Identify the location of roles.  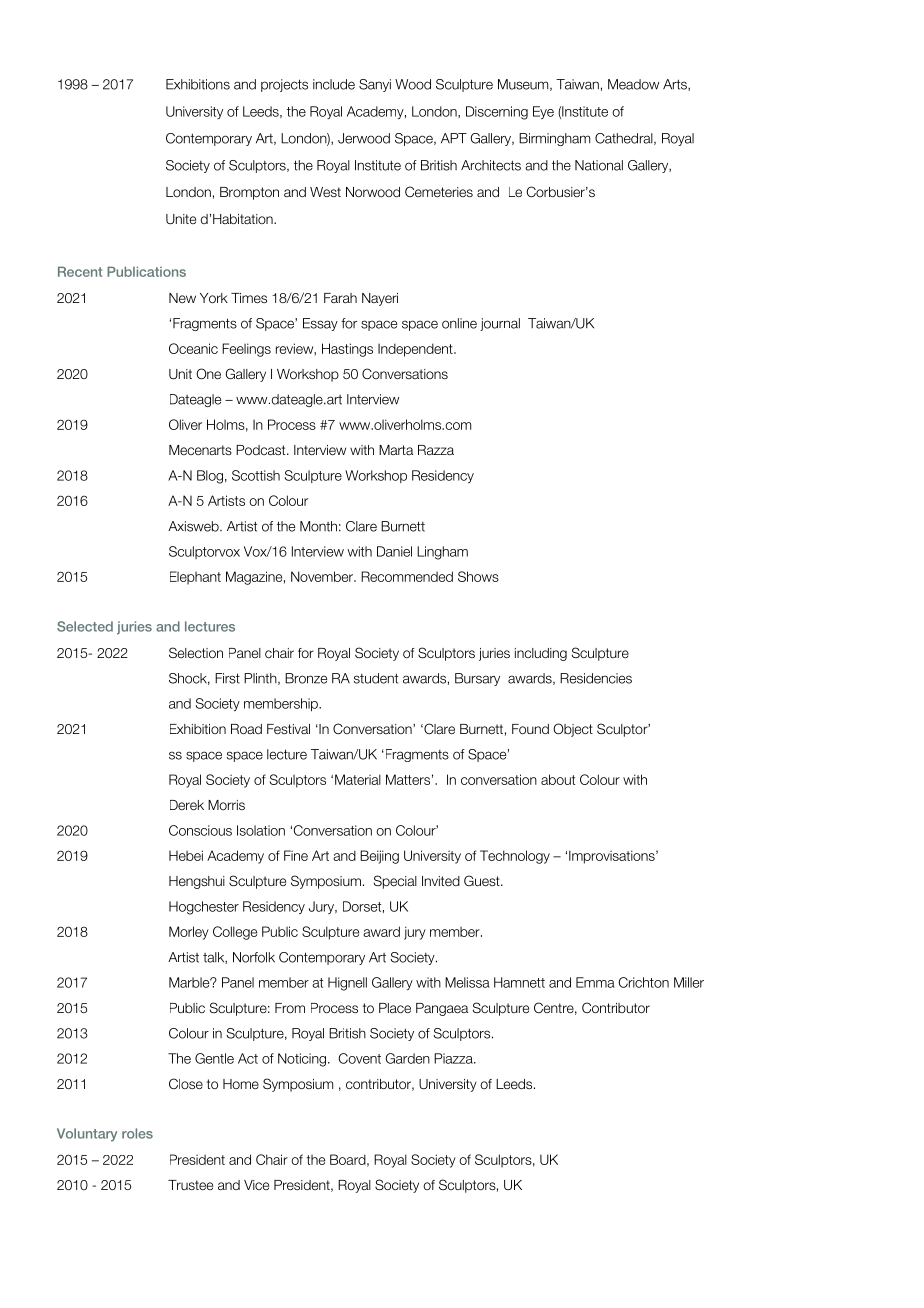
(137, 1133).
